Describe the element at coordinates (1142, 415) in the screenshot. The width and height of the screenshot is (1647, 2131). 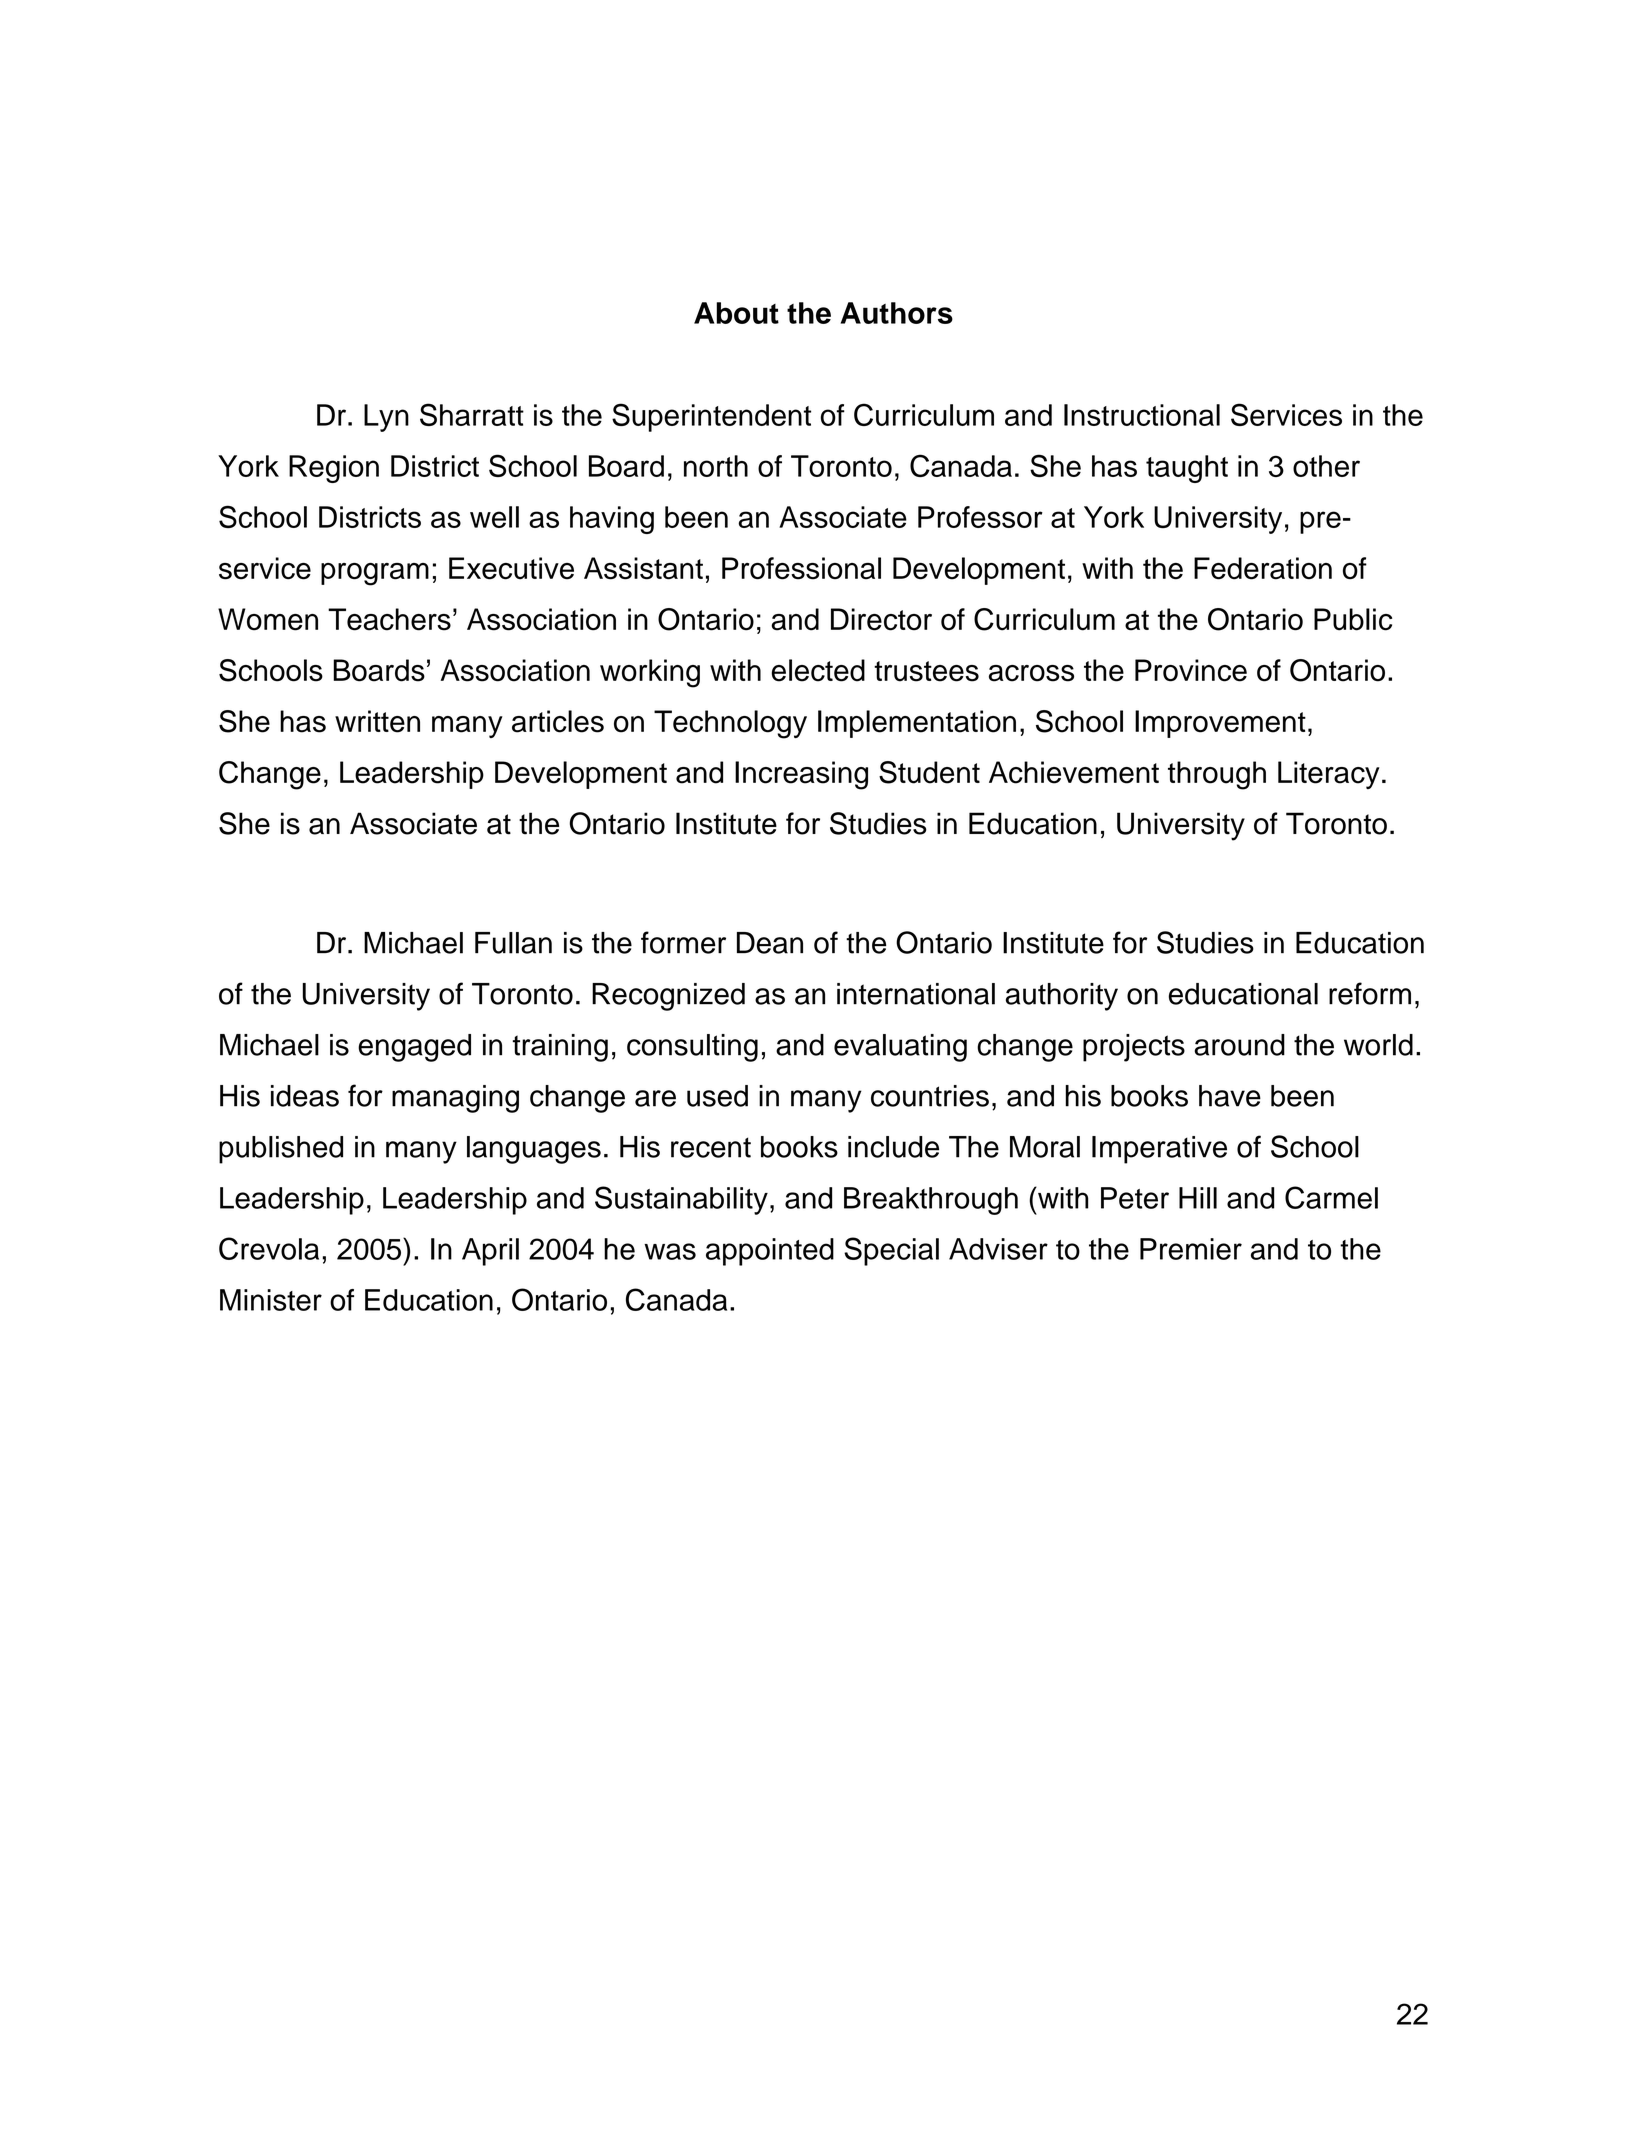
I see `Instructional` at that location.
